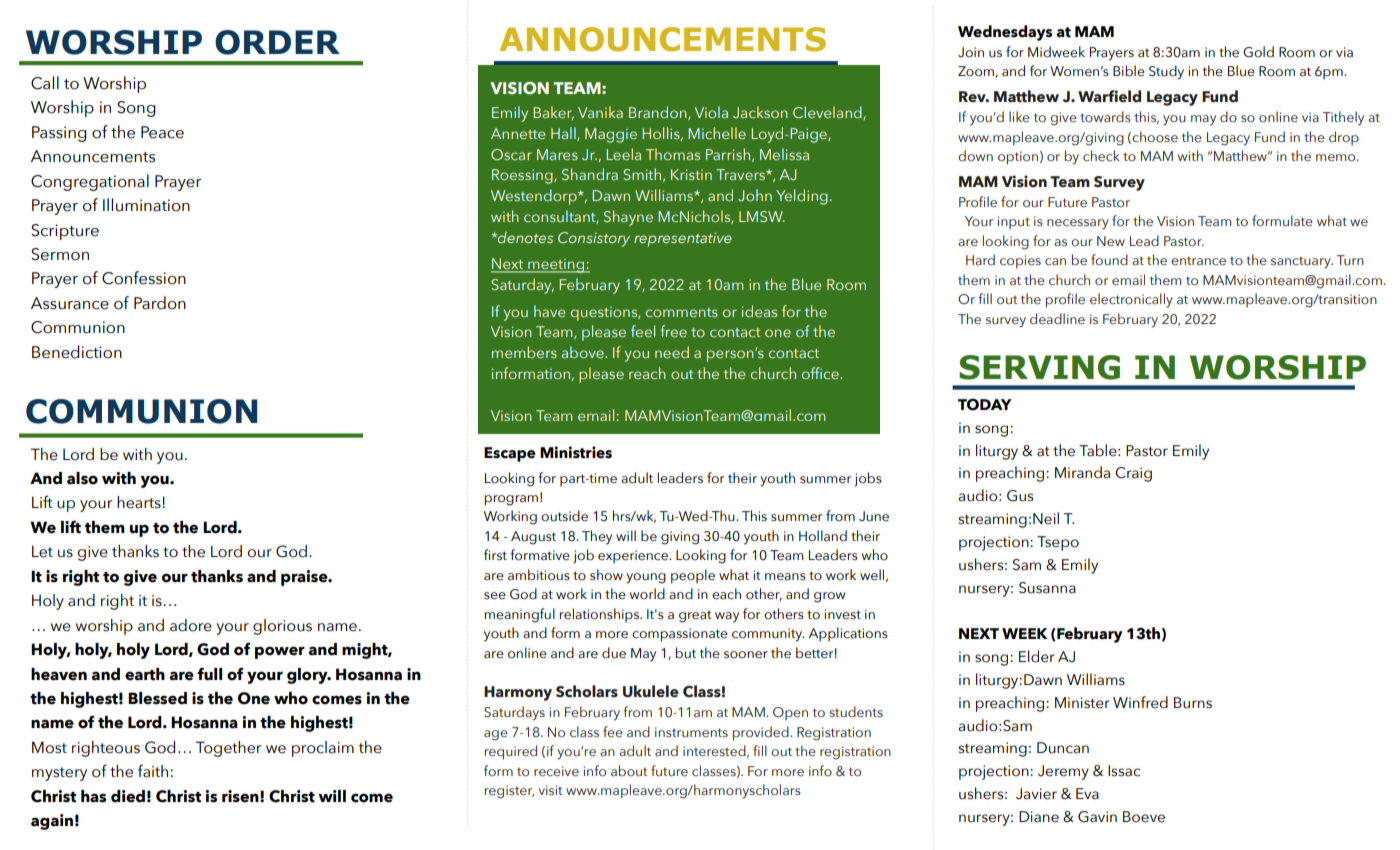 The height and width of the screenshot is (850, 1400). What do you see at coordinates (711, 112) in the screenshot?
I see `Viola` at bounding box center [711, 112].
